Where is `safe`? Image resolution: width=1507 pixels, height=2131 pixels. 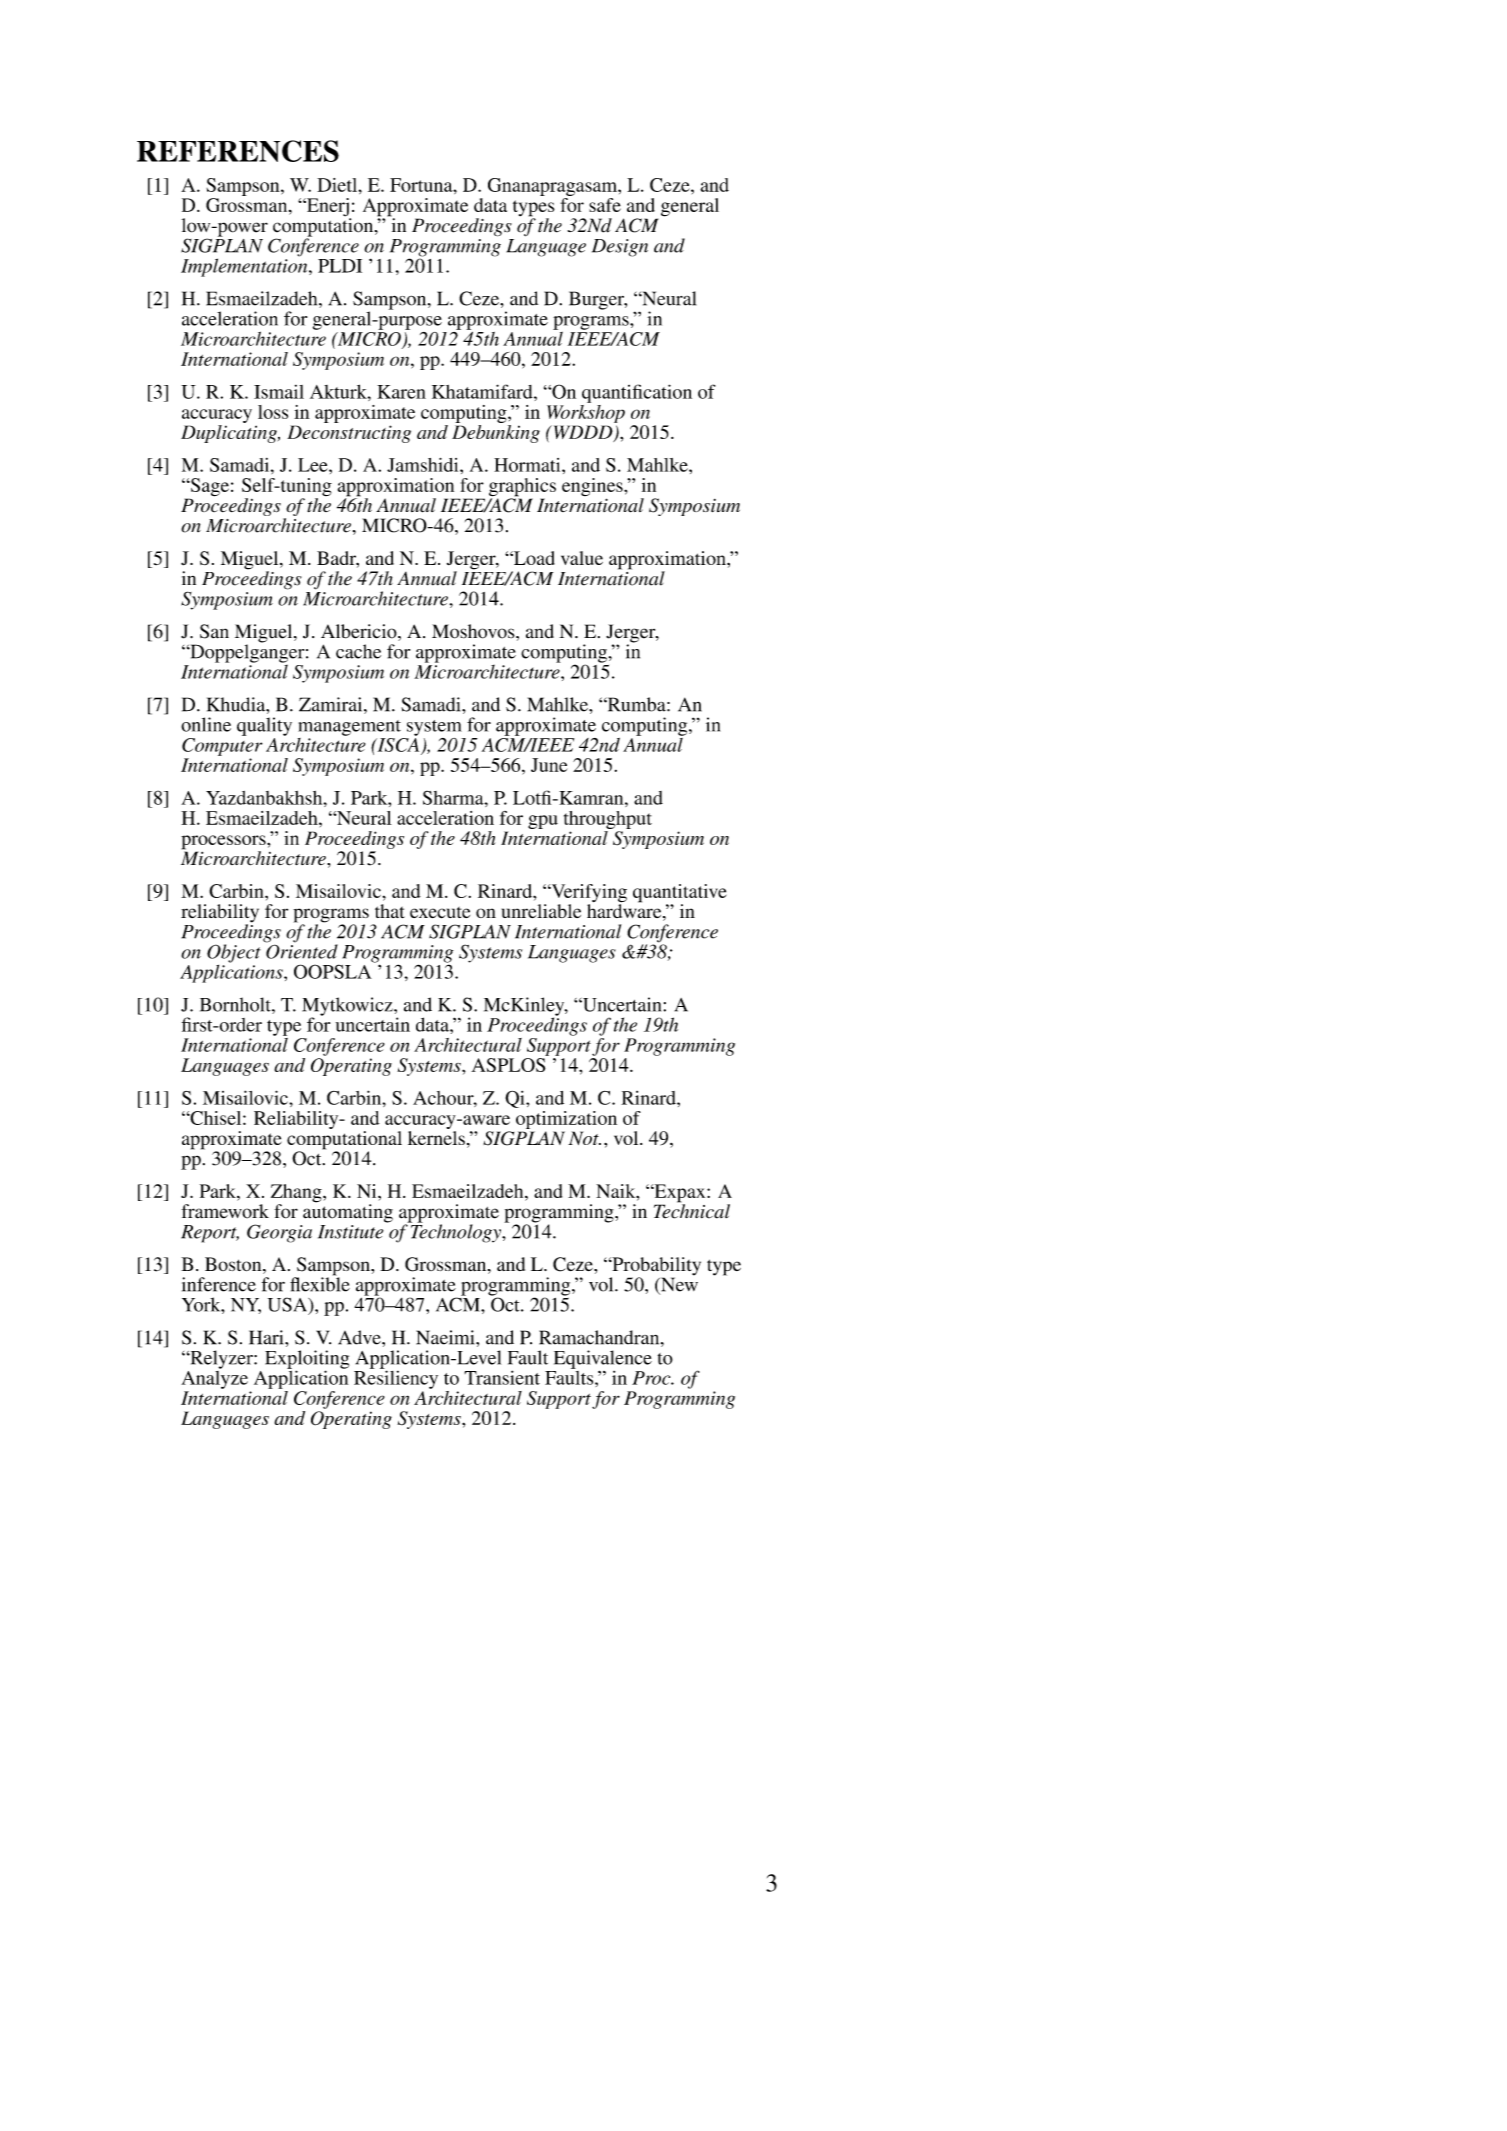 safe is located at coordinates (605, 205).
